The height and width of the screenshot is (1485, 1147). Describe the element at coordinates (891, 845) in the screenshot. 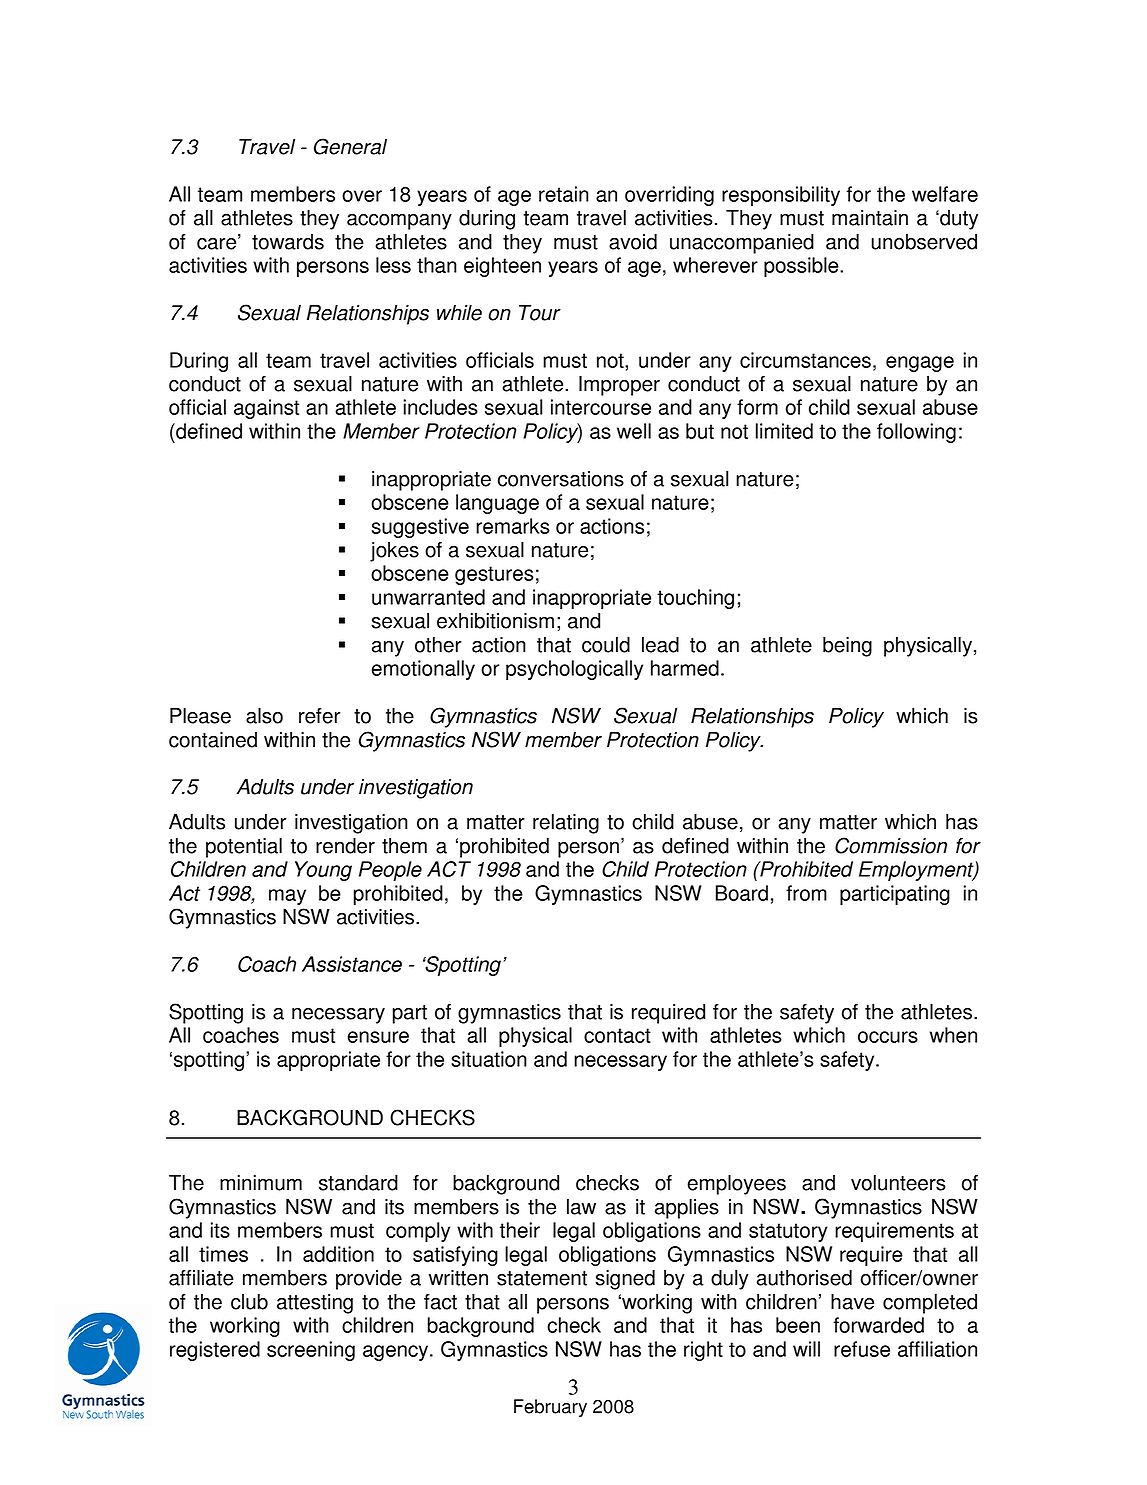

I see `Commission` at that location.
